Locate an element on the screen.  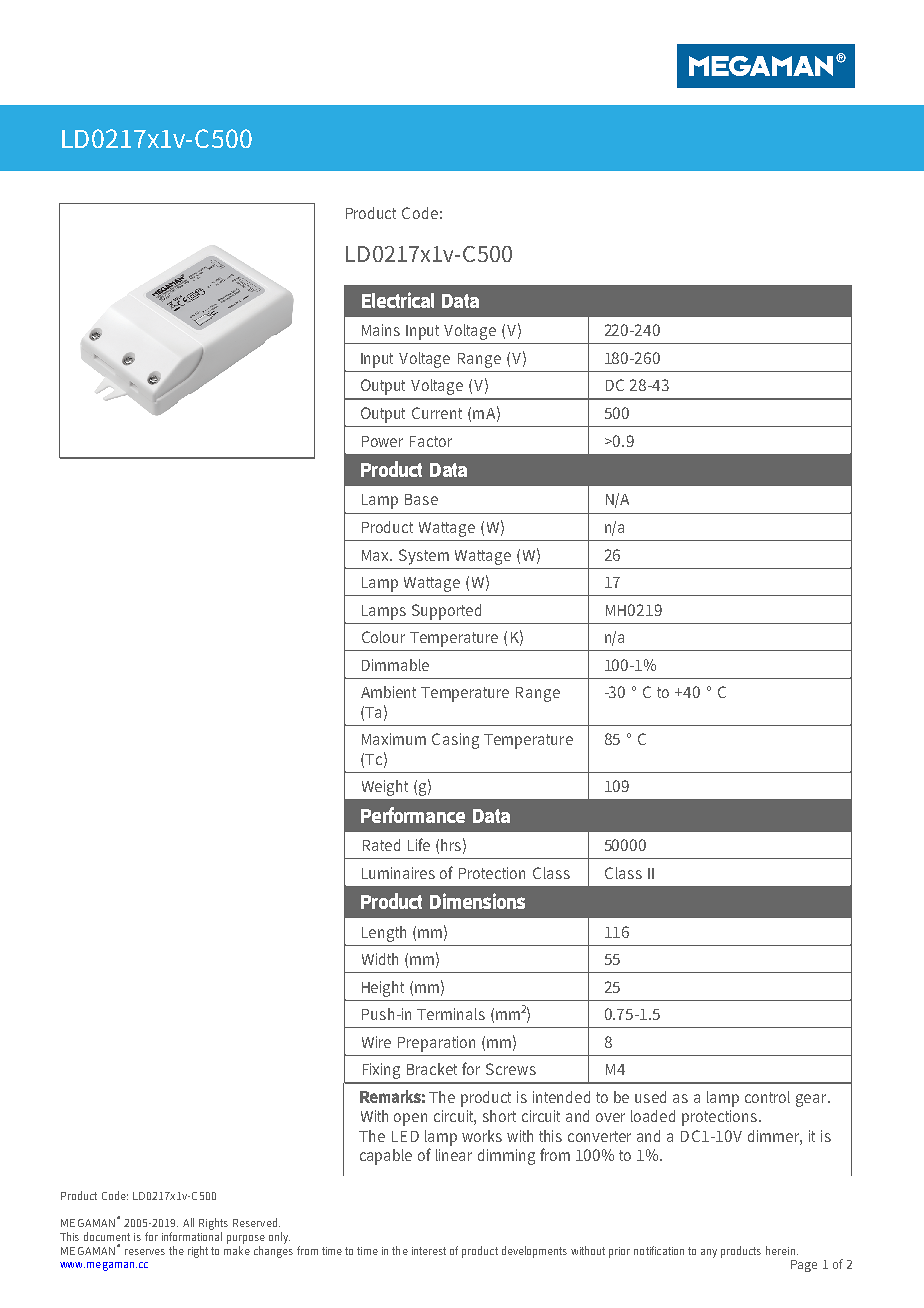
Mains is located at coordinates (381, 330).
